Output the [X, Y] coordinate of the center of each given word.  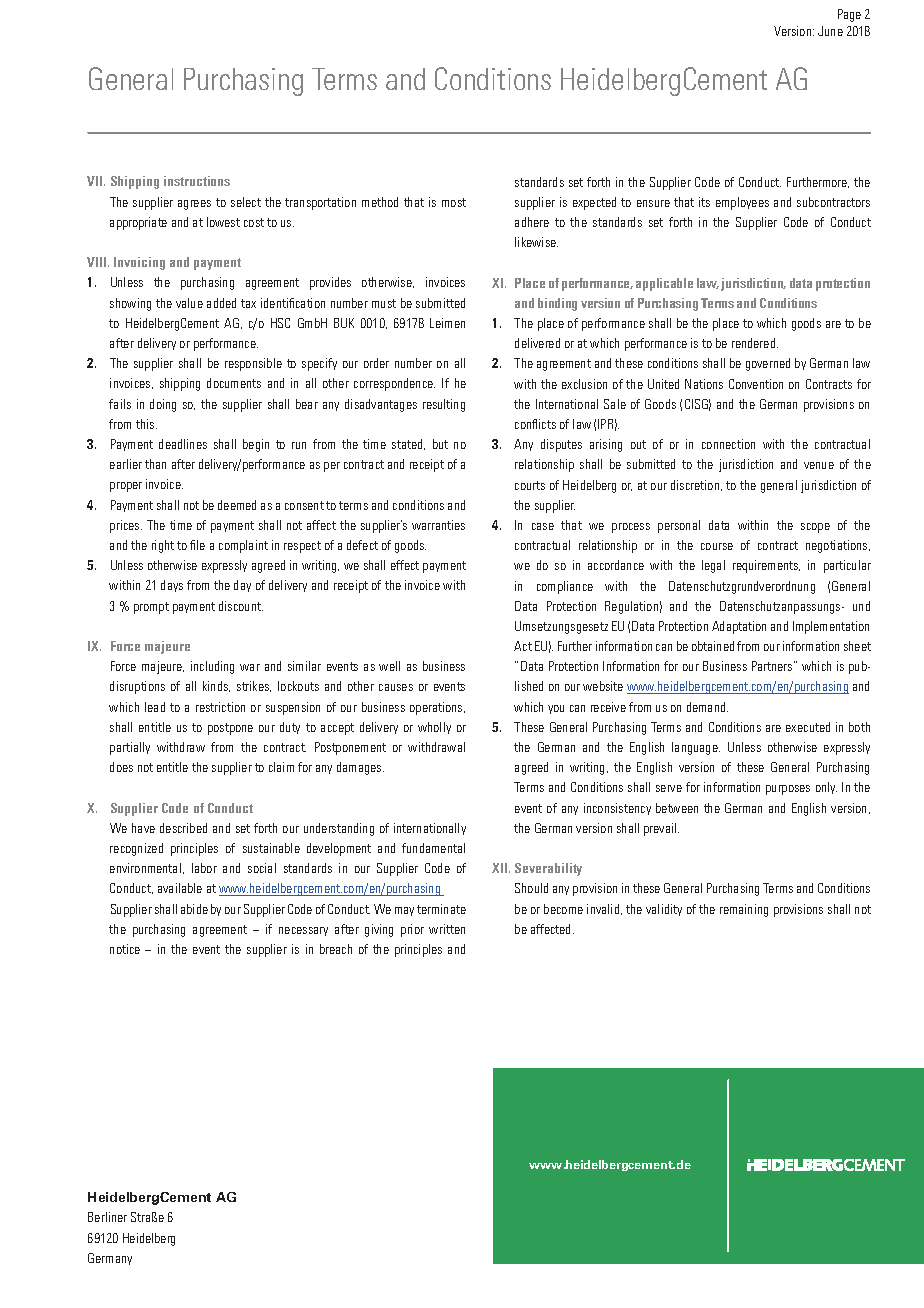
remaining [744, 910]
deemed [237, 505]
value [189, 303]
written [447, 929]
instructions [197, 181]
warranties [438, 525]
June [830, 31]
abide [194, 909]
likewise [536, 242]
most [454, 202]
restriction [220, 707]
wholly [434, 728]
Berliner [107, 1217]
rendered [755, 343]
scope [815, 528]
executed [808, 727]
